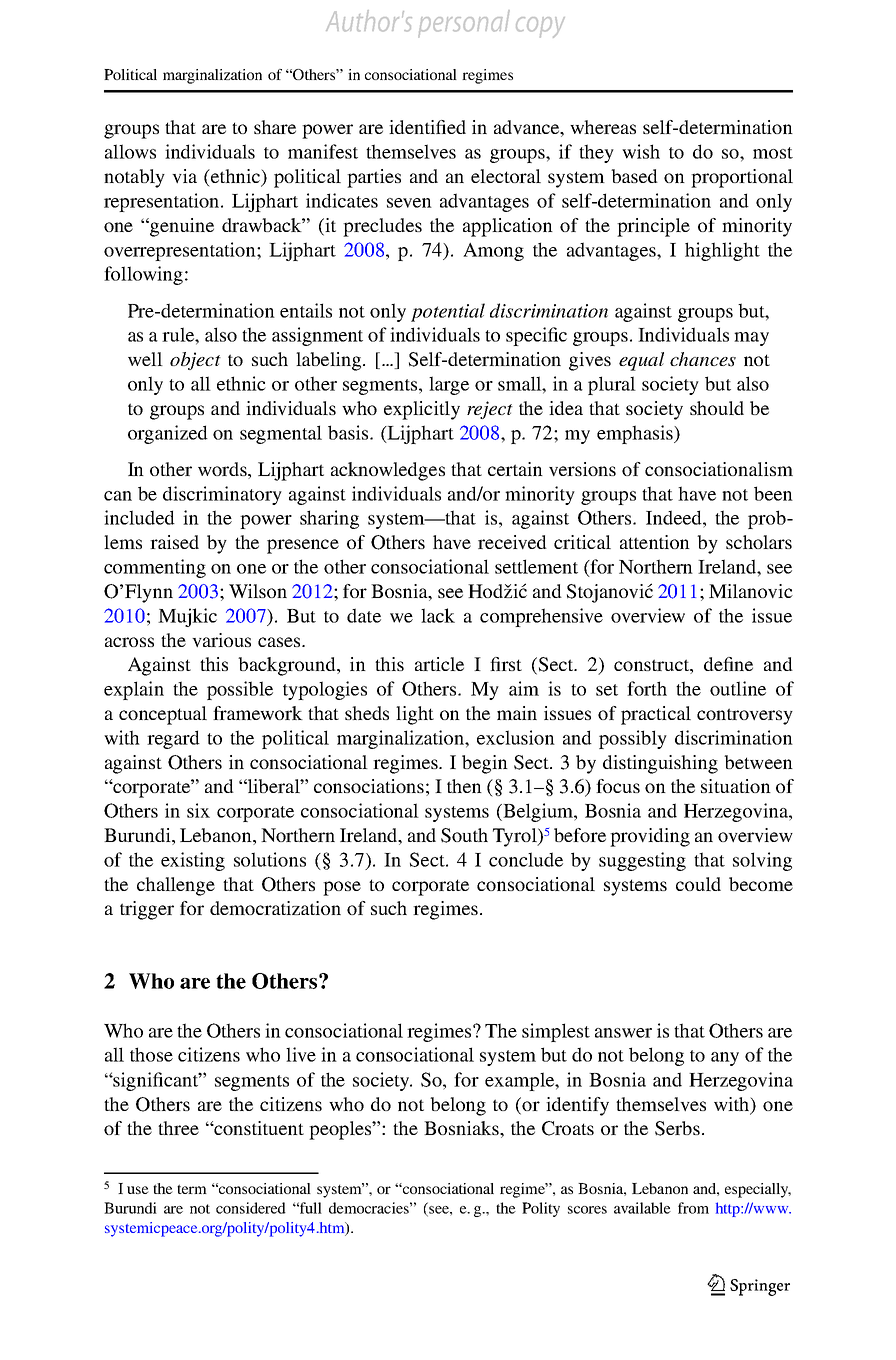 The height and width of the page is (1360, 896). I want to click on discriminatory, so click(222, 495).
